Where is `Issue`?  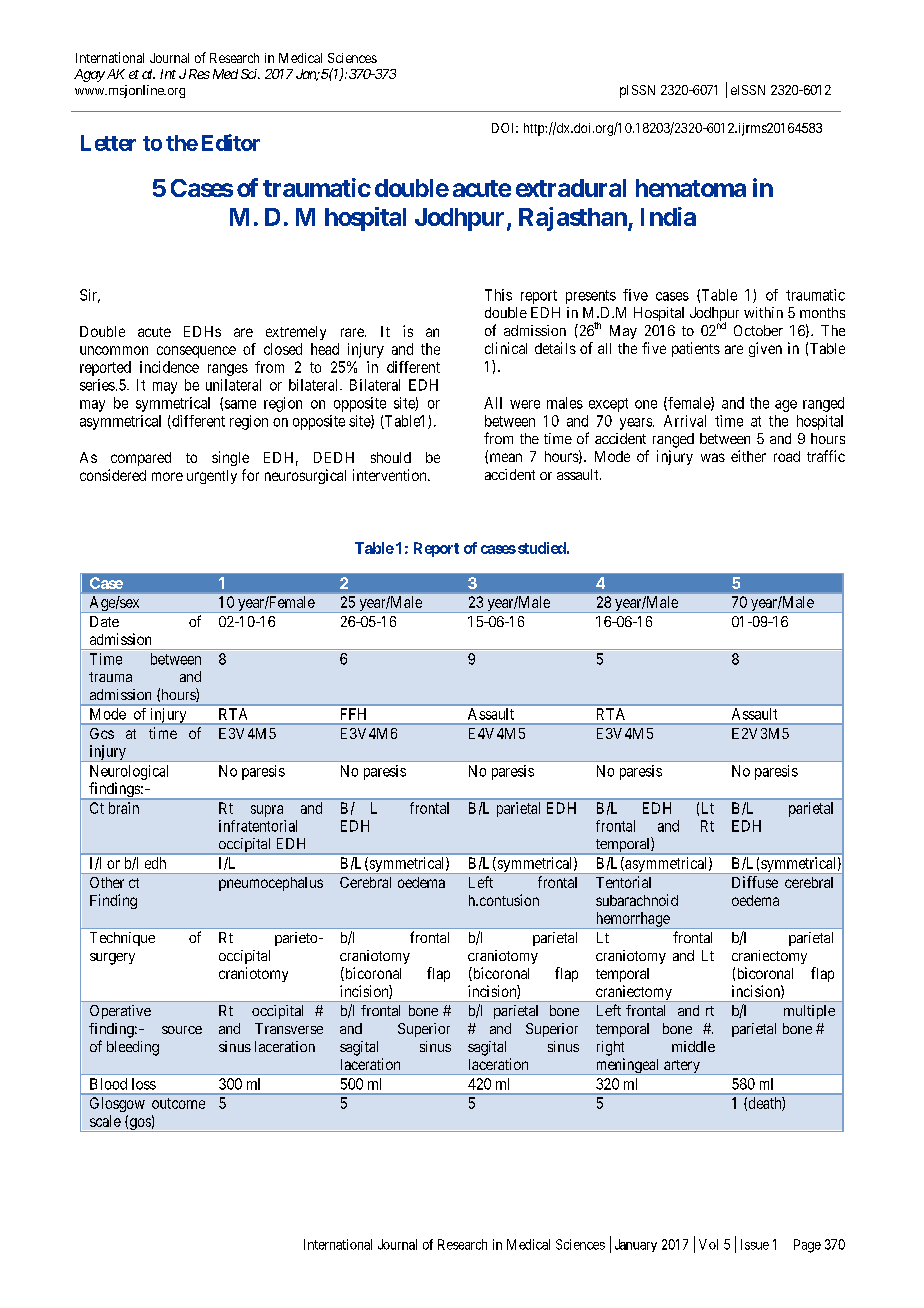 Issue is located at coordinates (755, 1244).
